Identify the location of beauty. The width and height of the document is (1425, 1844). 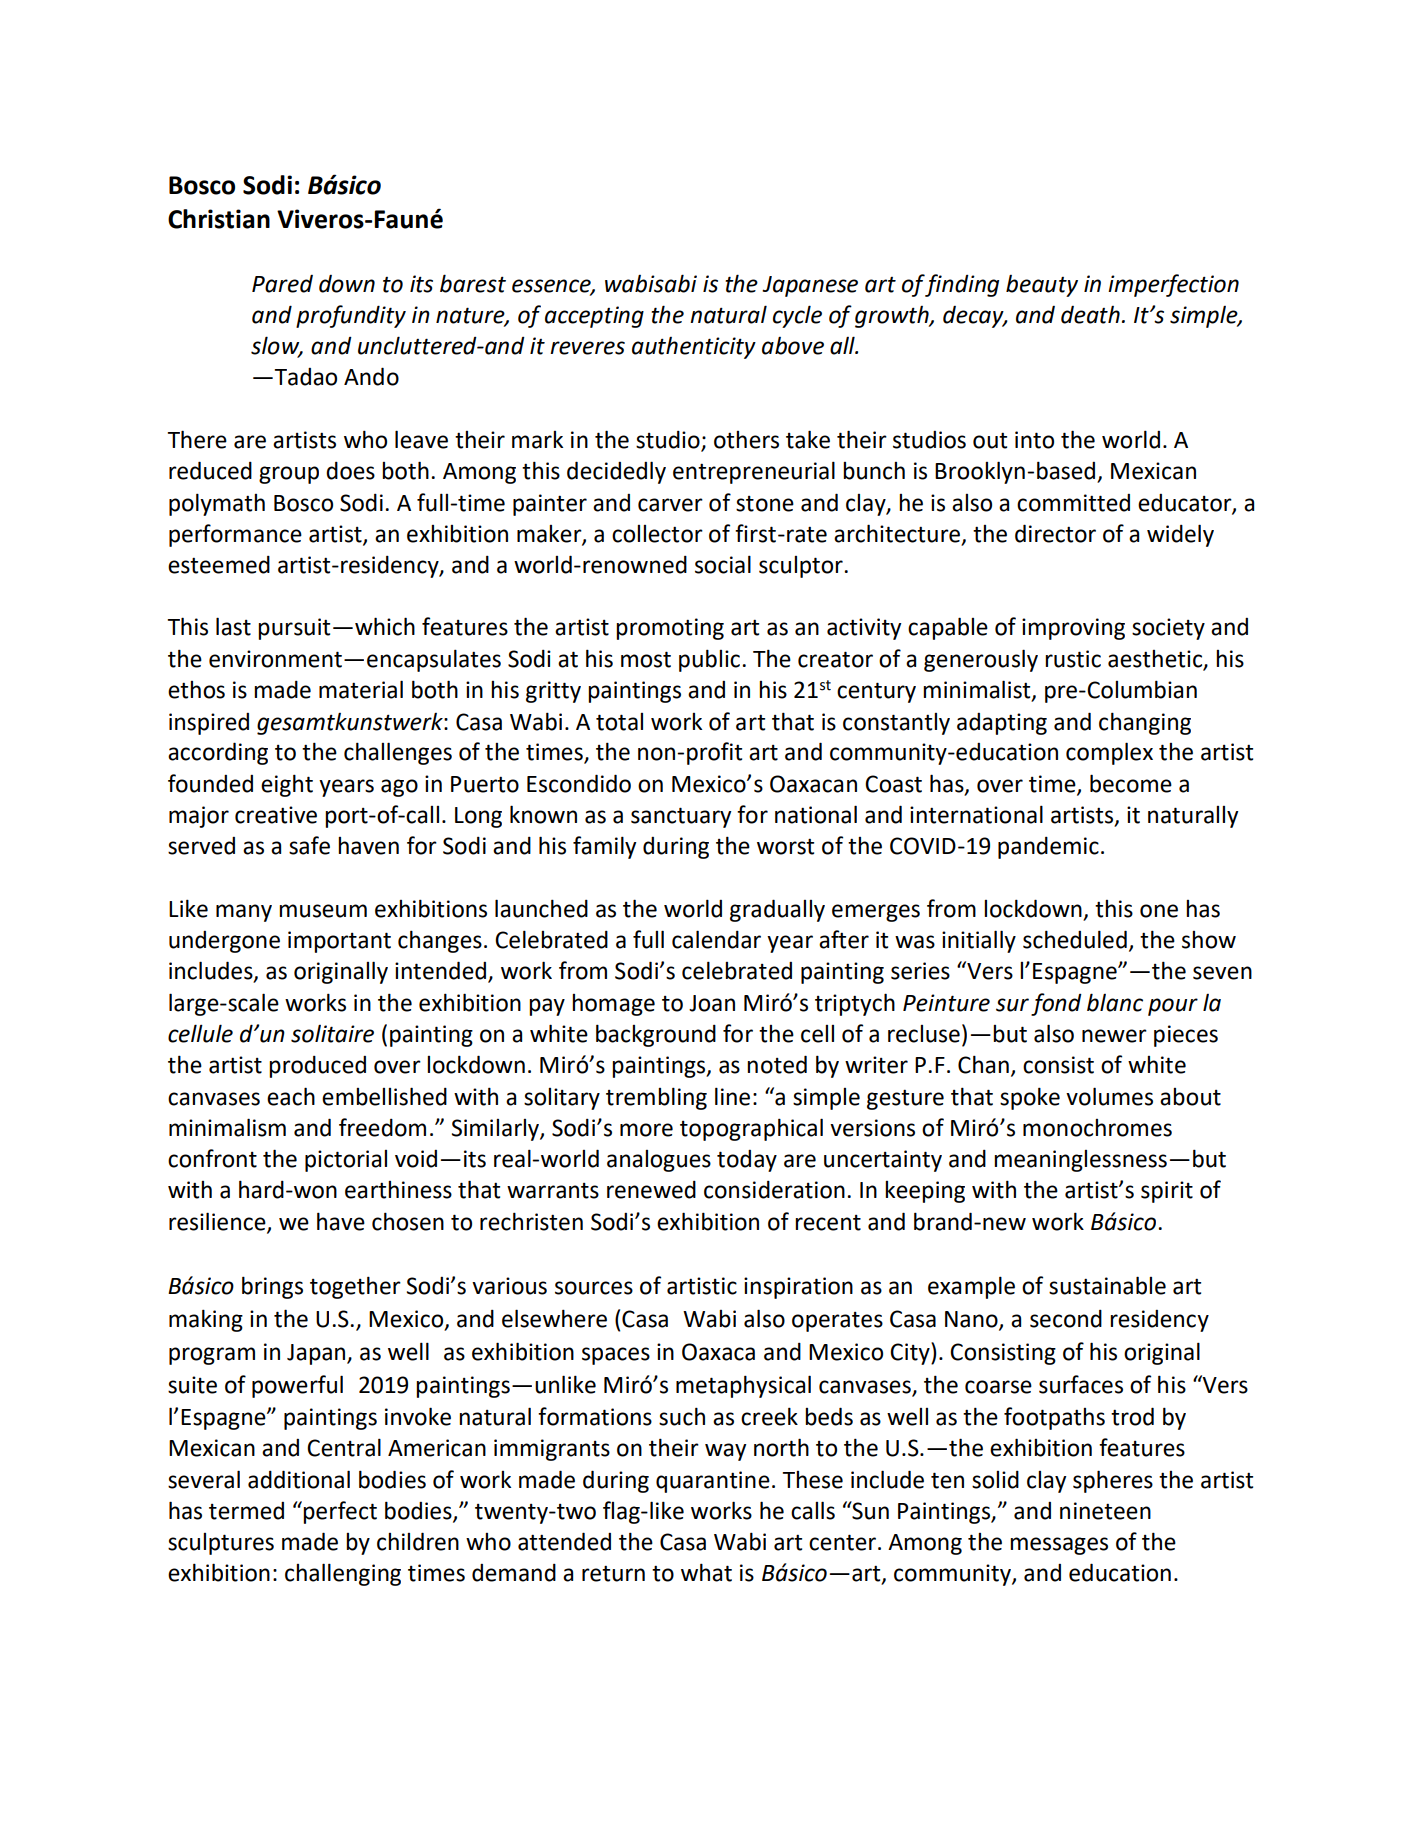
(1042, 286).
